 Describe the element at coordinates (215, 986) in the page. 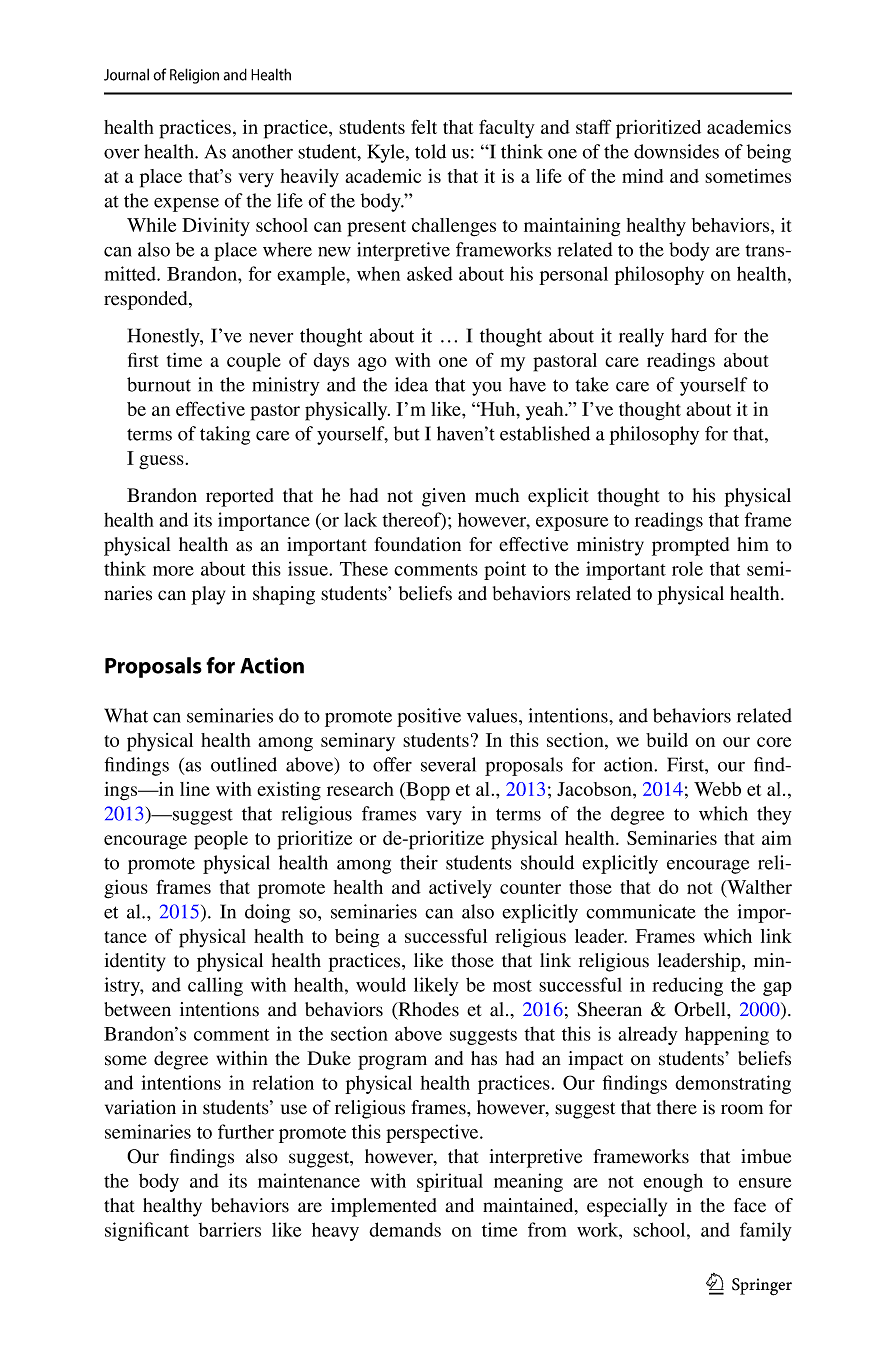

I see `calling` at that location.
